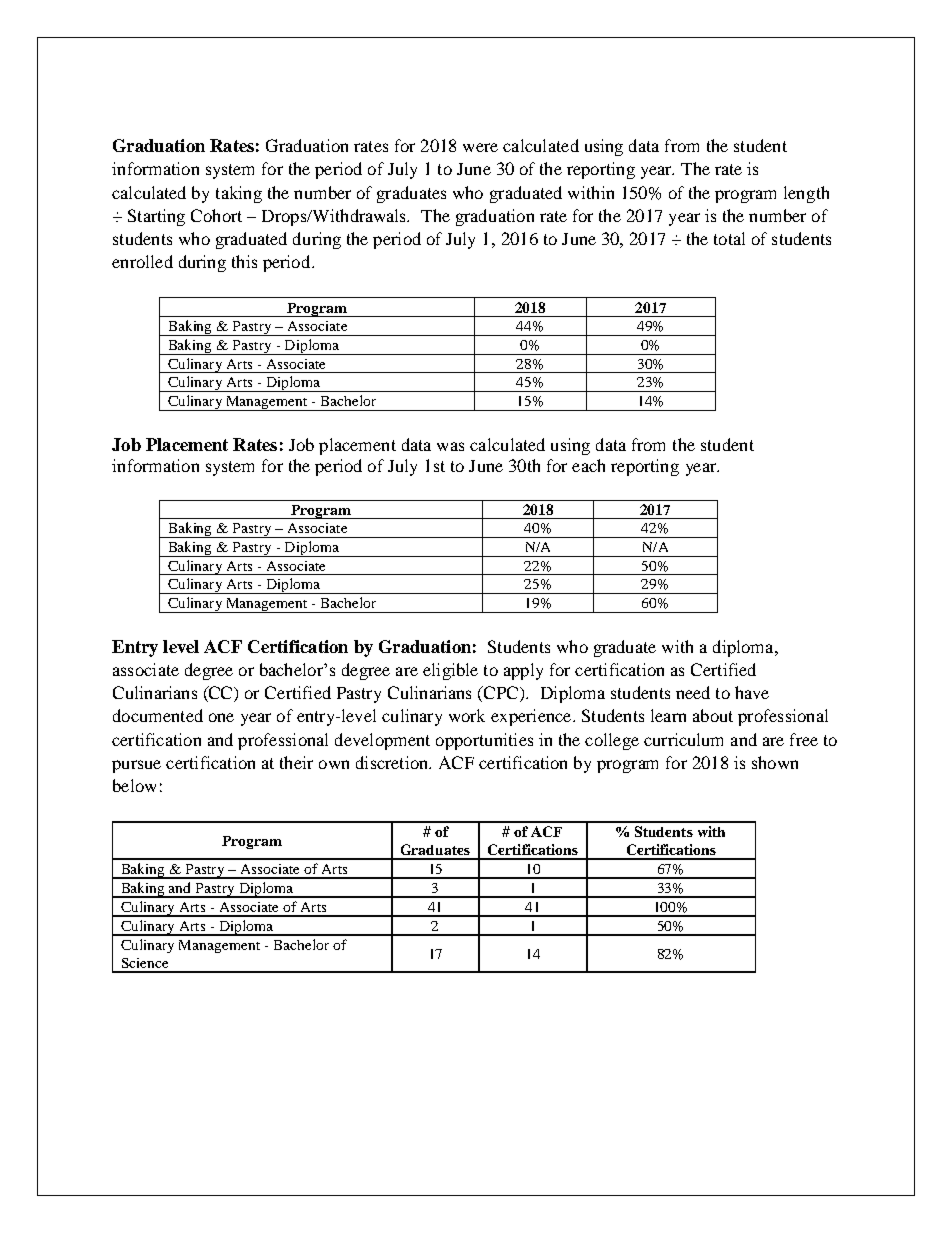  What do you see at coordinates (775, 762) in the screenshot?
I see `shown` at bounding box center [775, 762].
